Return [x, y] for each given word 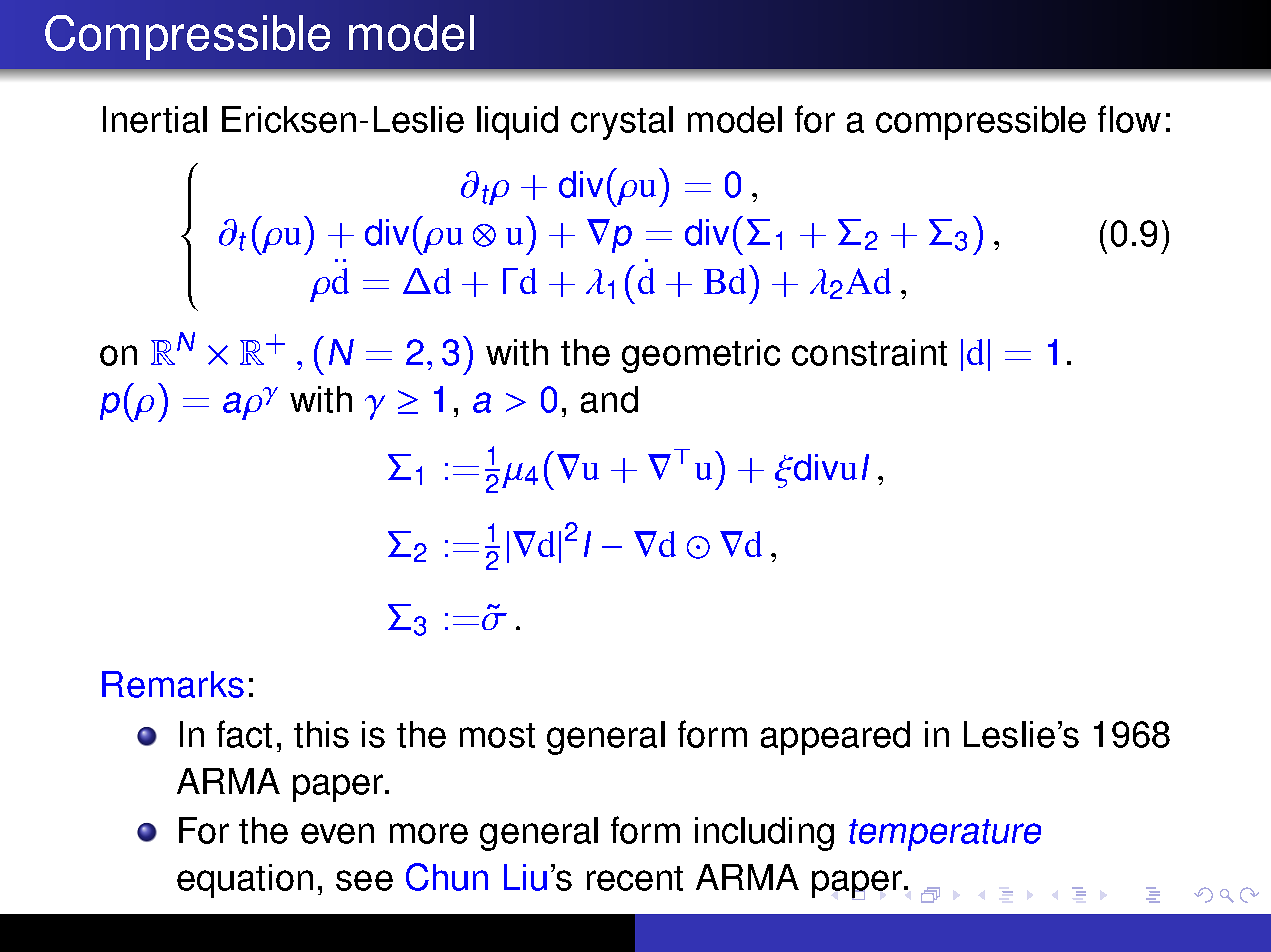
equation [245, 881]
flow [1129, 119]
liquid [517, 123]
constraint [869, 352]
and [609, 399]
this [321, 734]
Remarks [173, 684]
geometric [701, 356]
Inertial [155, 119]
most [497, 735]
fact [244, 734]
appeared [835, 738]
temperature [945, 835]
